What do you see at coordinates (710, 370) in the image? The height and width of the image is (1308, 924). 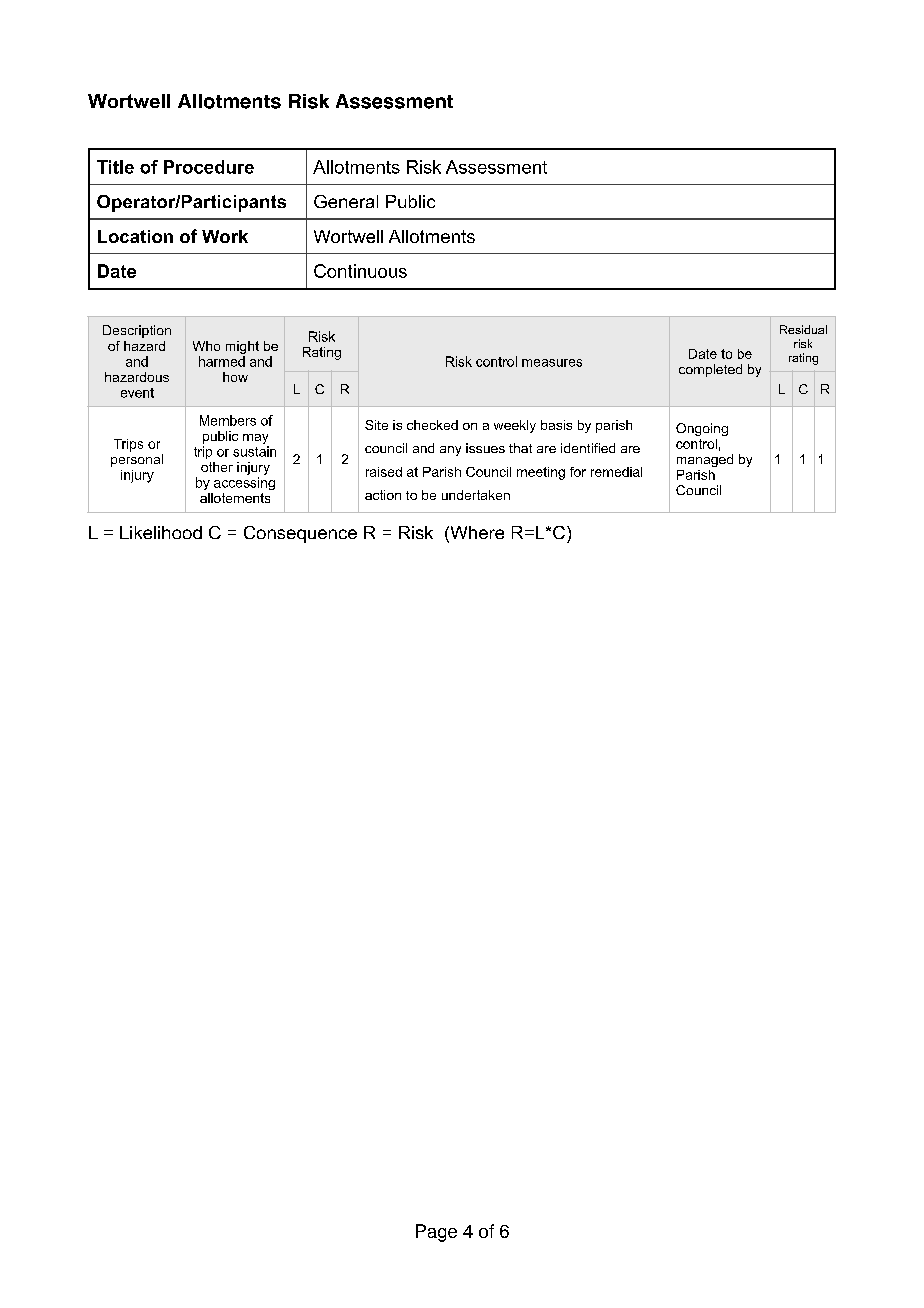 I see `completed` at bounding box center [710, 370].
